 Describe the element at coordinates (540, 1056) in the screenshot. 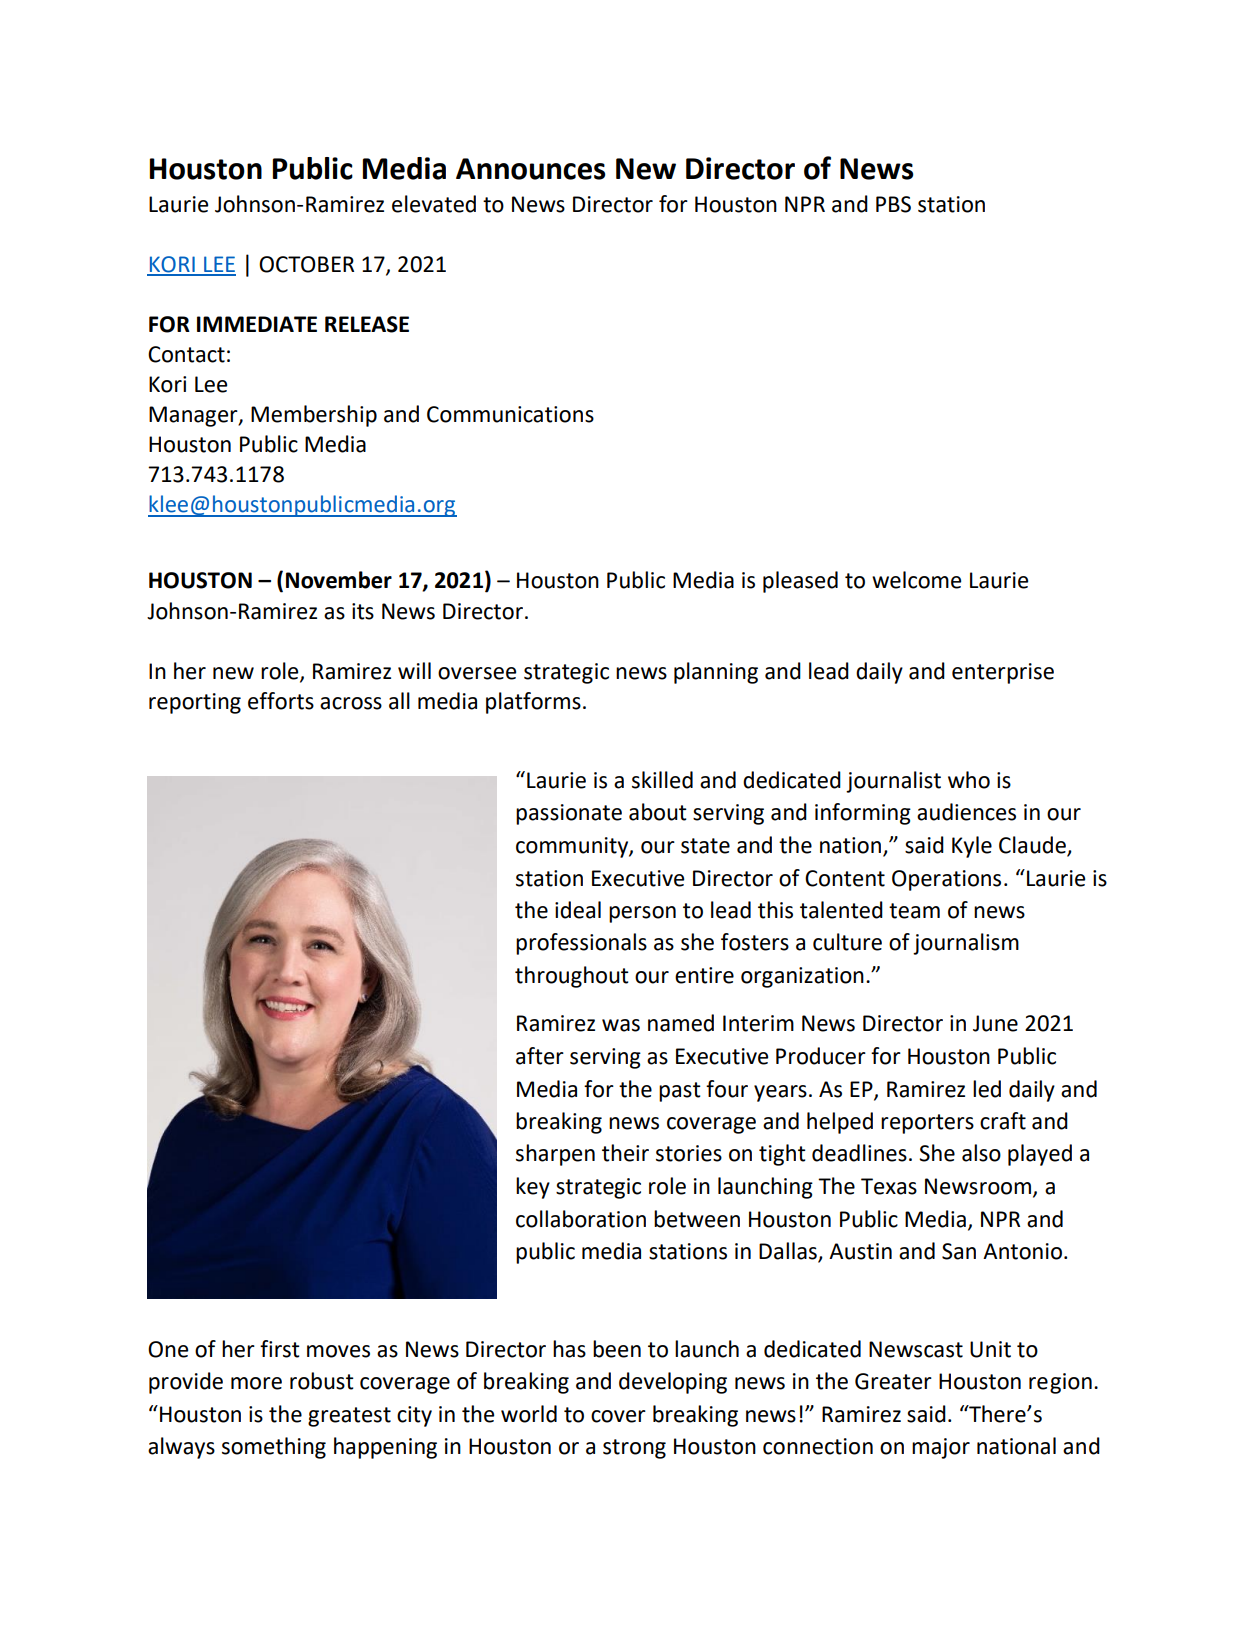

I see `after` at that location.
